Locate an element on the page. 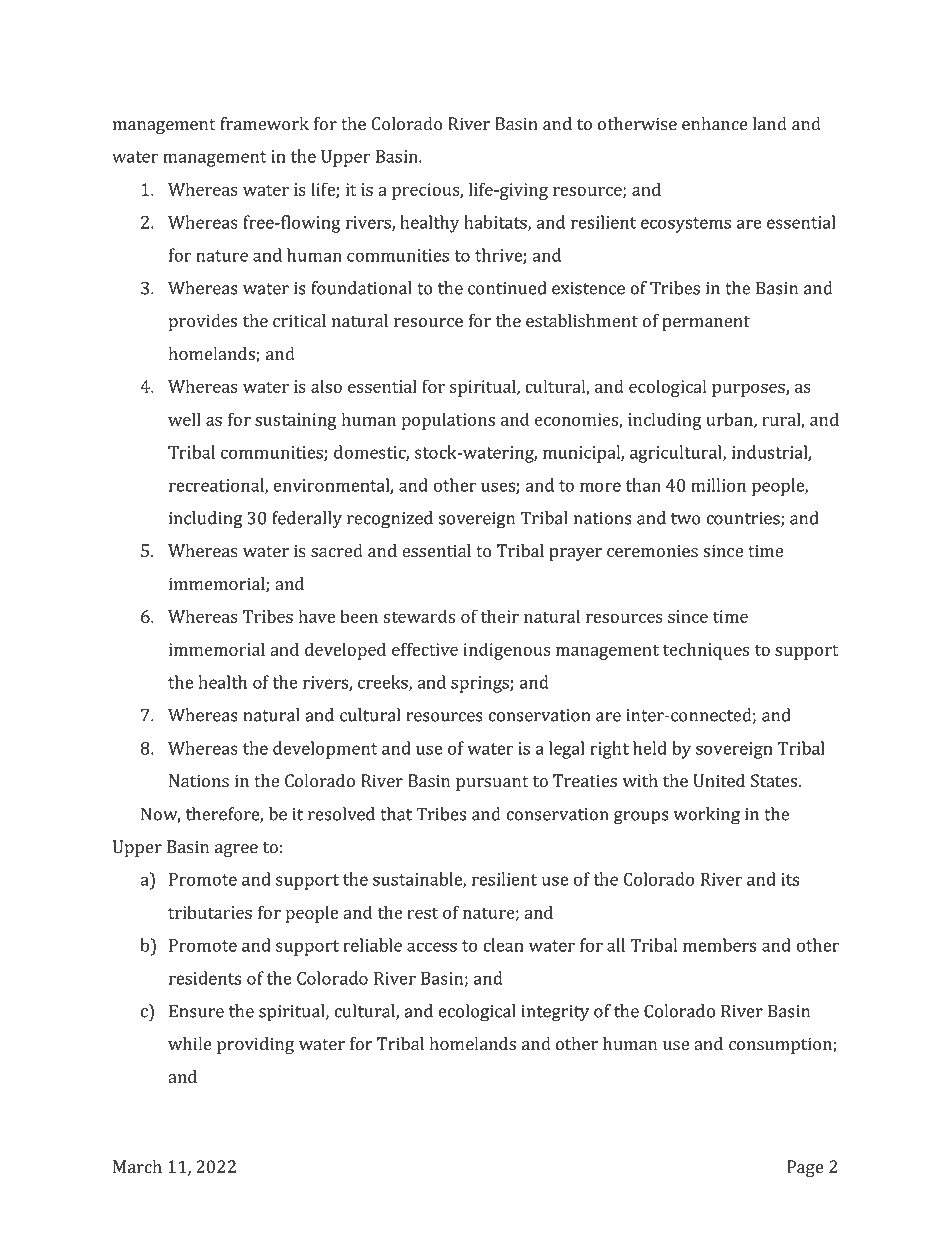 This image has width=952, height=1233. habitats is located at coordinates (496, 223).
